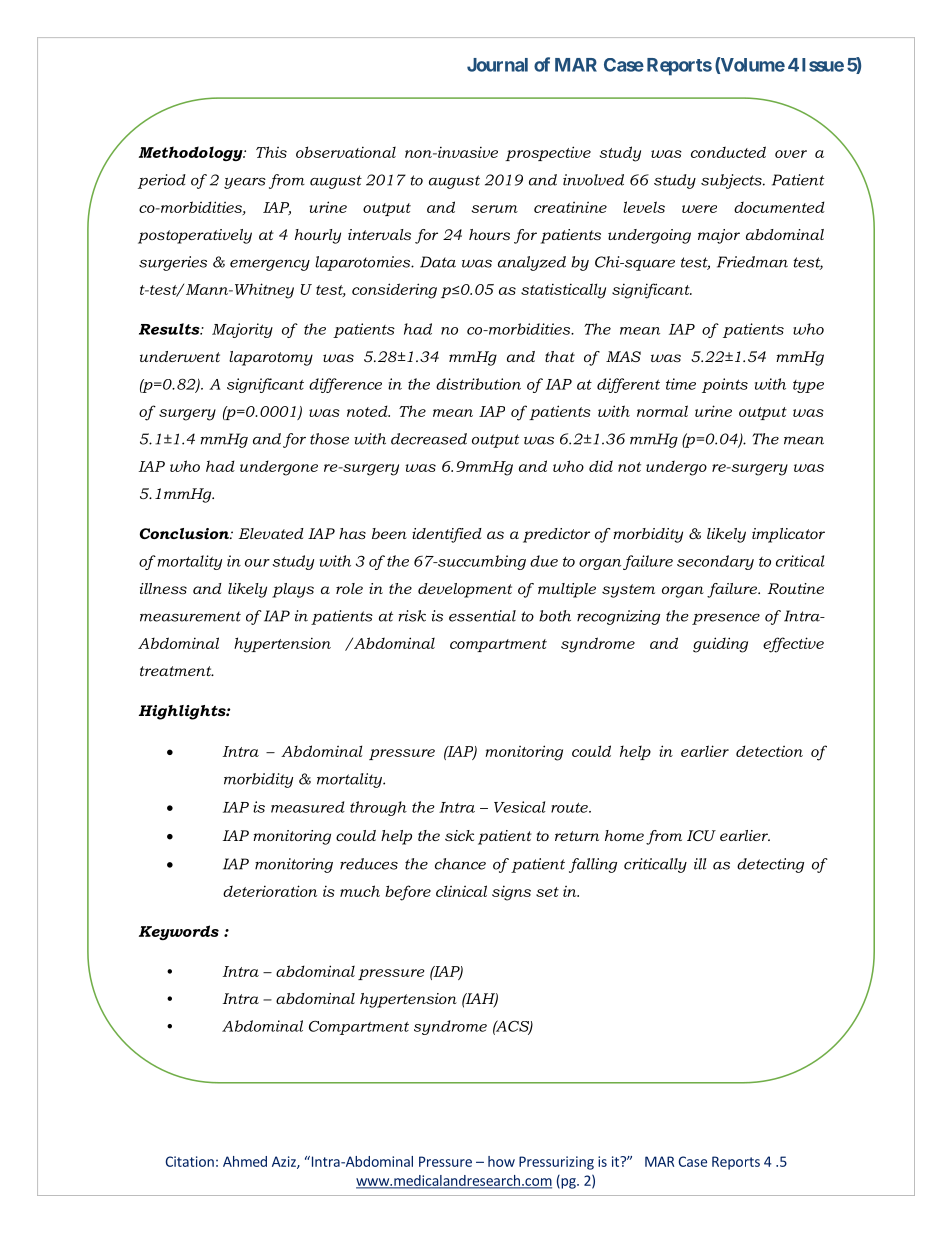  I want to click on Ahmed, so click(245, 1161).
